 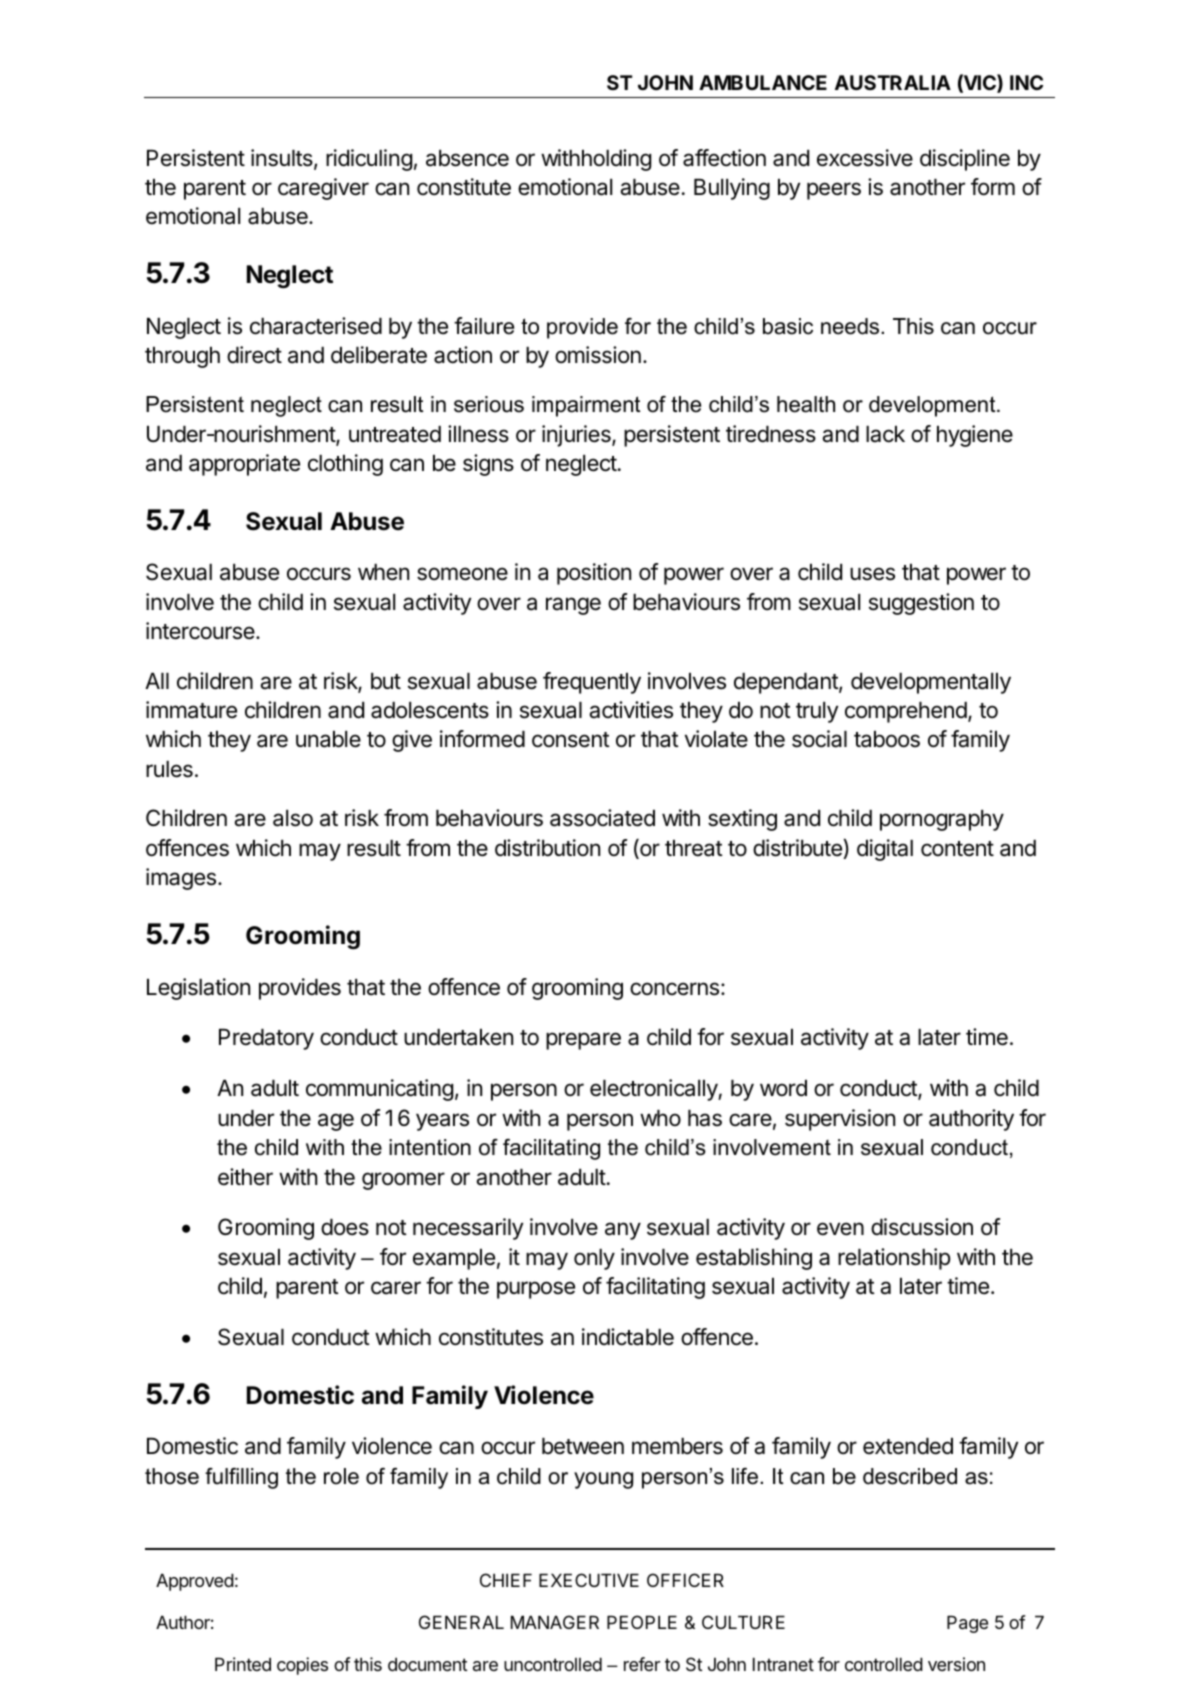 What do you see at coordinates (243, 1664) in the document?
I see `Printed` at bounding box center [243, 1664].
